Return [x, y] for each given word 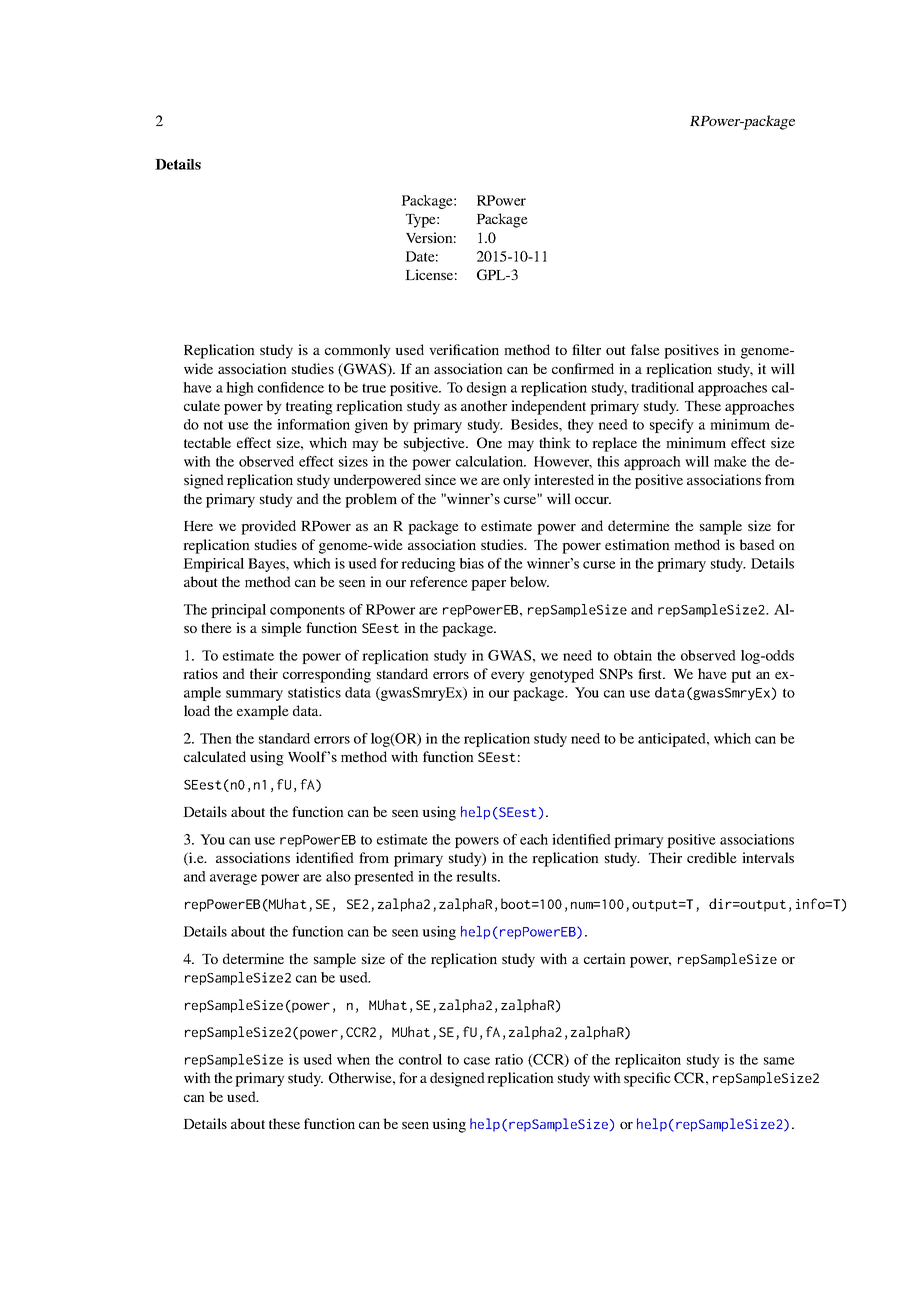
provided [268, 527]
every [508, 677]
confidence [291, 387]
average [233, 879]
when [353, 1059]
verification [464, 349]
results [477, 876]
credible [712, 857]
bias [471, 563]
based [757, 544]
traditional [662, 387]
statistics [314, 692]
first [651, 673]
